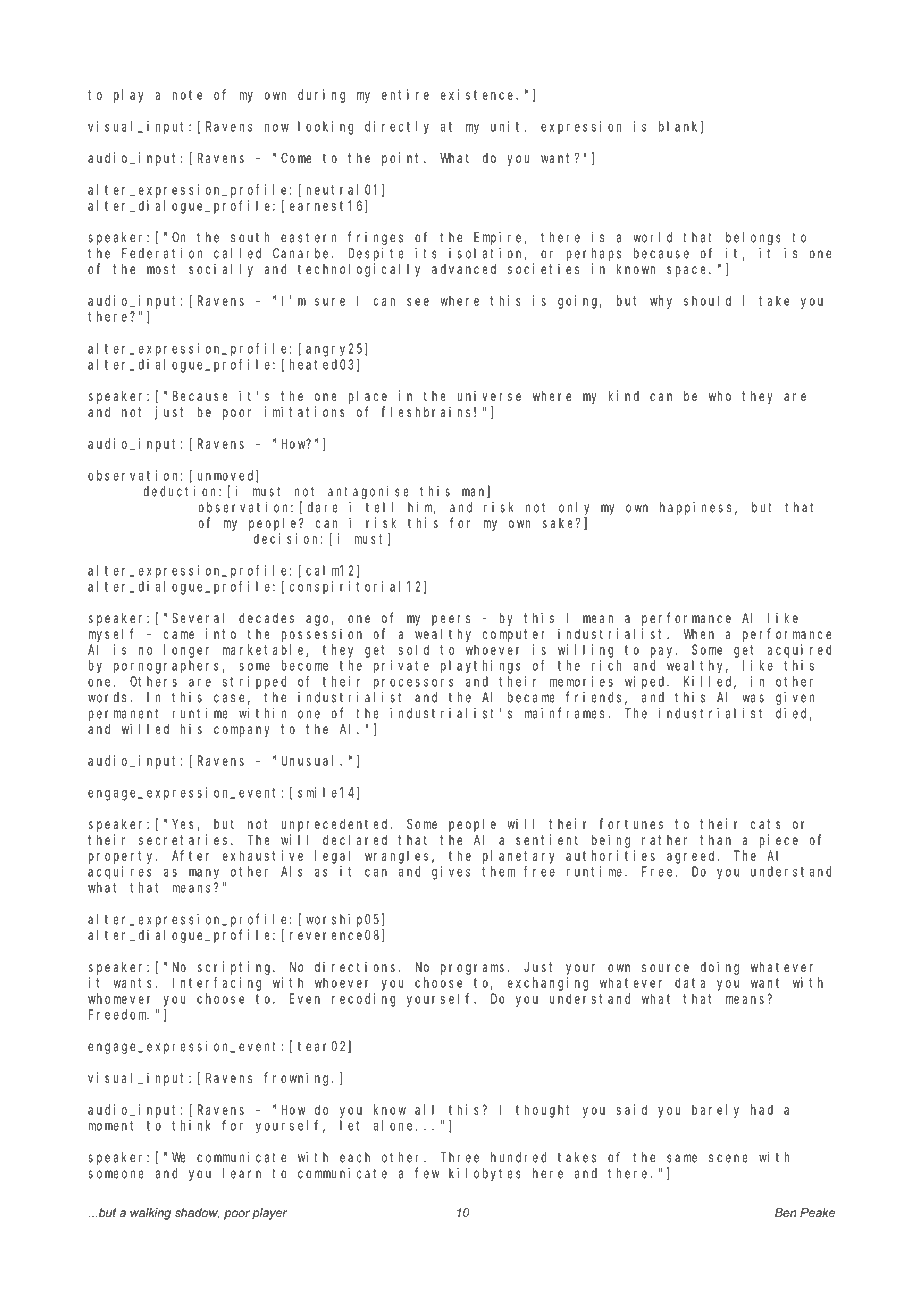 The width and height of the document is (924, 1308). Describe the element at coordinates (652, 237) in the document. I see `world` at that location.
